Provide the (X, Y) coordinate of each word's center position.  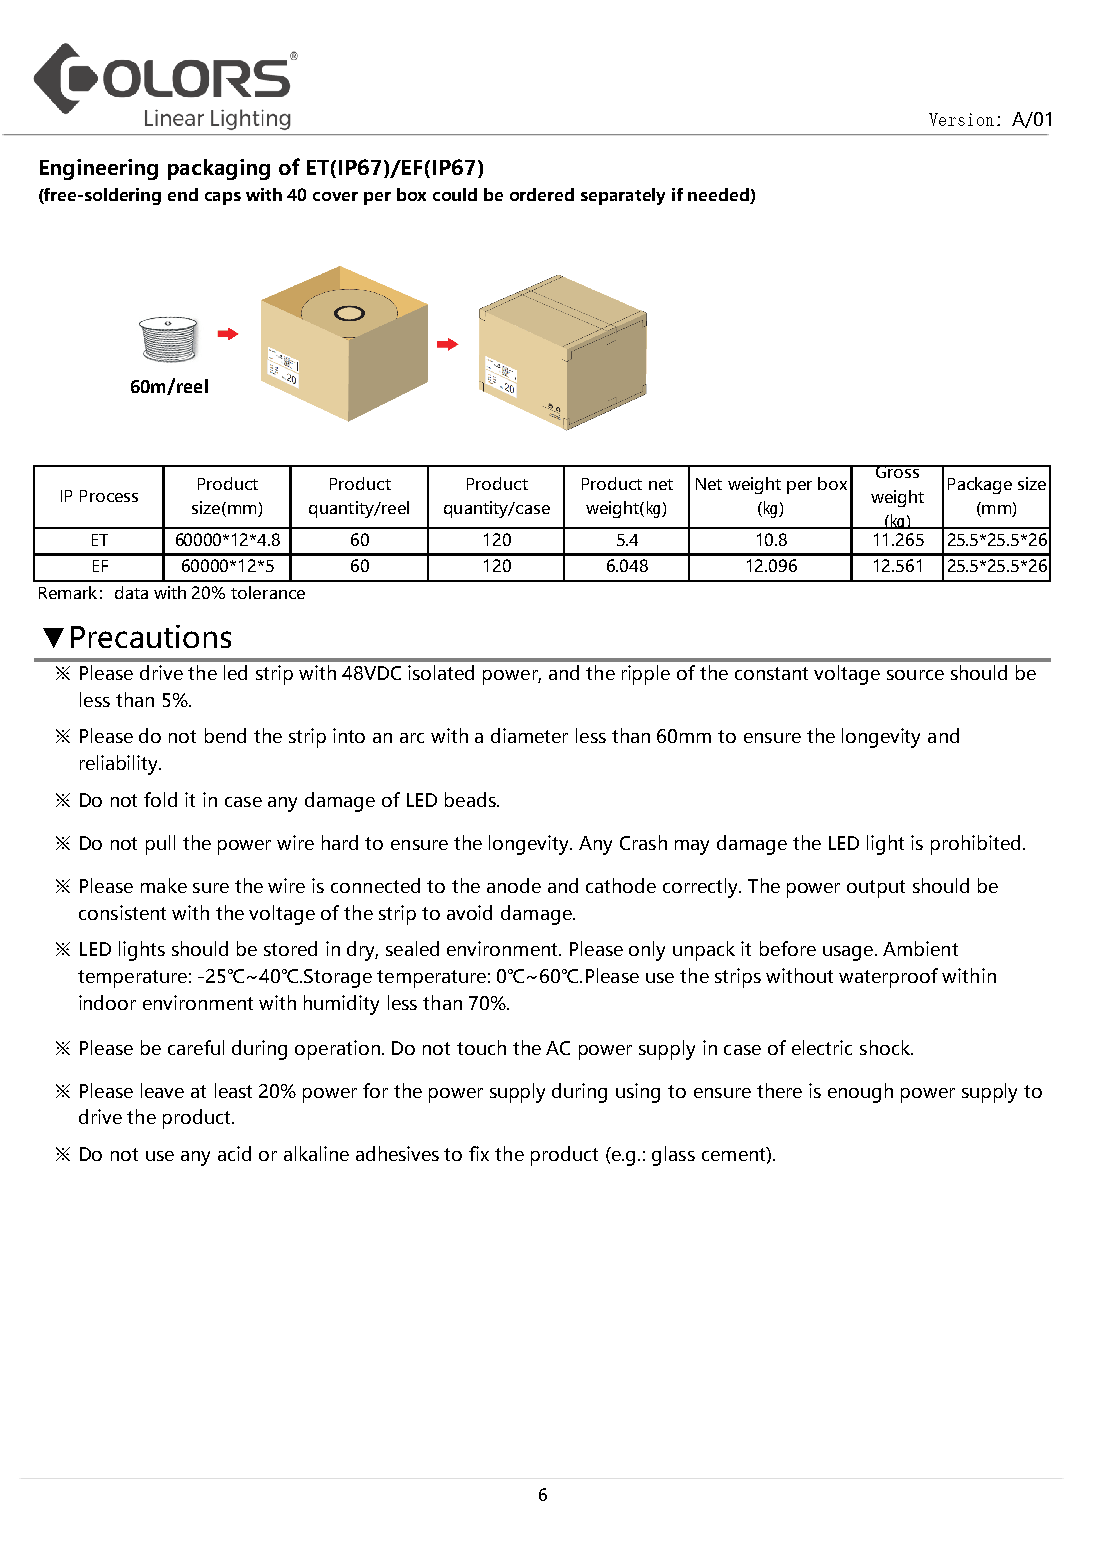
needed (719, 196)
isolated (441, 672)
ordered (542, 194)
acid (234, 1153)
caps (223, 198)
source (915, 675)
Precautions (151, 636)
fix (479, 1153)
